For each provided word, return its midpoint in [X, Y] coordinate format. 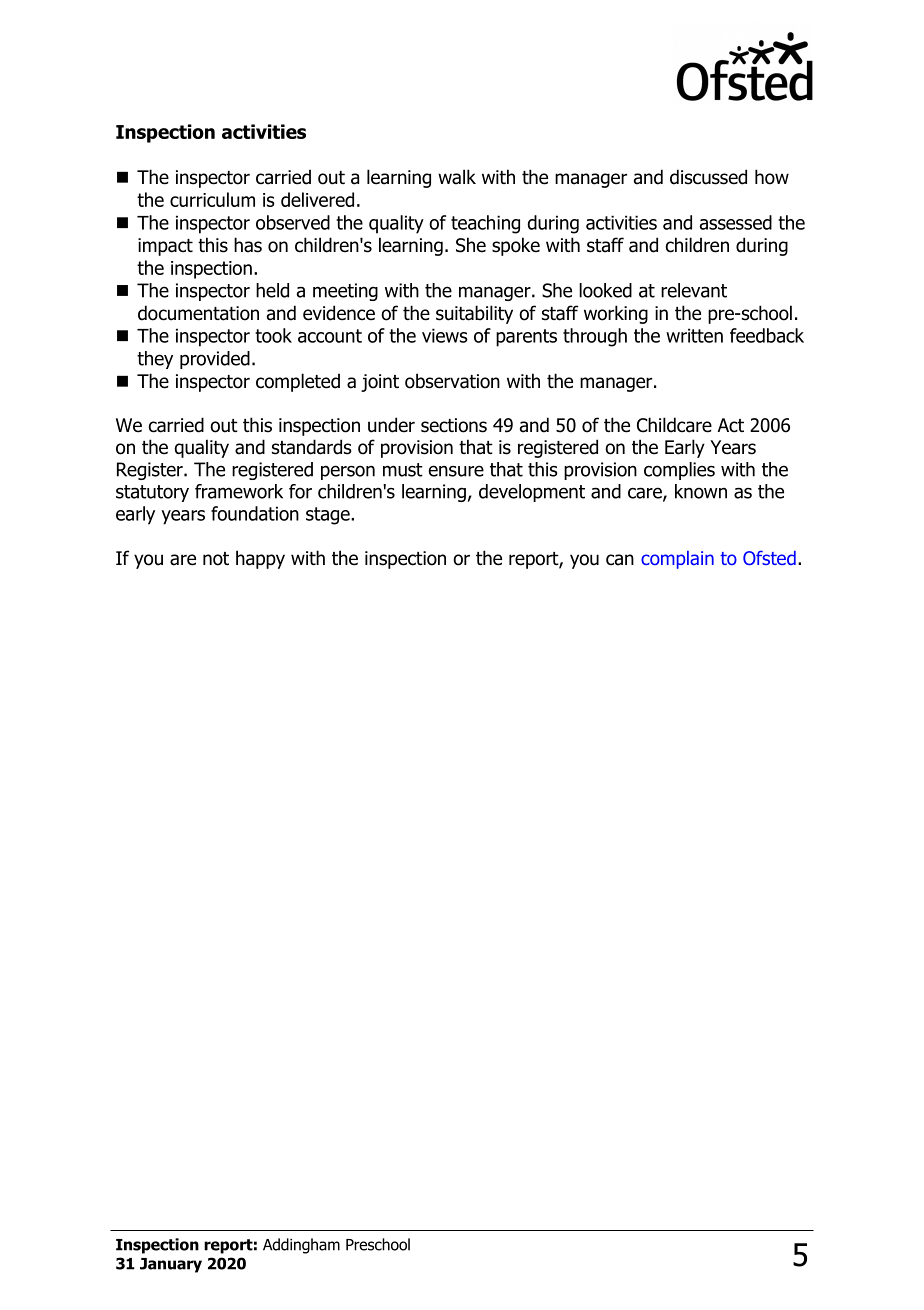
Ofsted [769, 558]
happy [260, 559]
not [216, 559]
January [171, 1265]
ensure [456, 471]
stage [329, 516]
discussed [708, 177]
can [620, 560]
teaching [485, 224]
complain [677, 560]
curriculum [212, 199]
